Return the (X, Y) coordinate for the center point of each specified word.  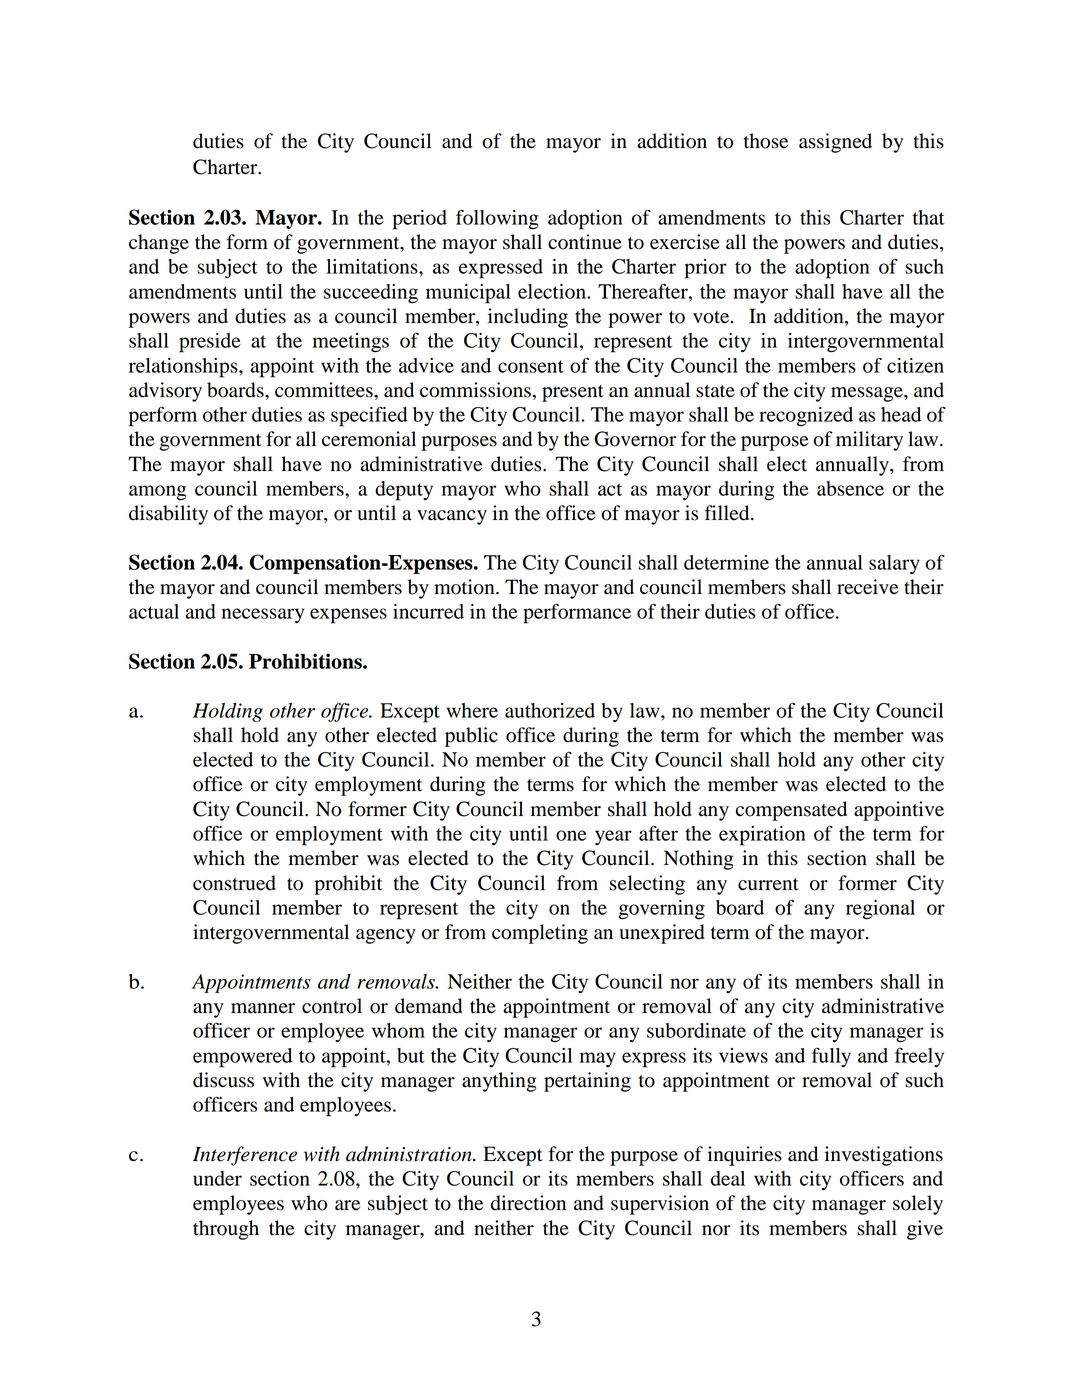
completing (540, 934)
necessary (263, 615)
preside (210, 343)
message (868, 394)
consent (531, 366)
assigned (835, 143)
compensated (791, 811)
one (571, 835)
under (217, 1178)
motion (465, 587)
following (497, 219)
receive (868, 587)
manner (263, 1008)
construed (234, 883)
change (159, 244)
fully (831, 1057)
